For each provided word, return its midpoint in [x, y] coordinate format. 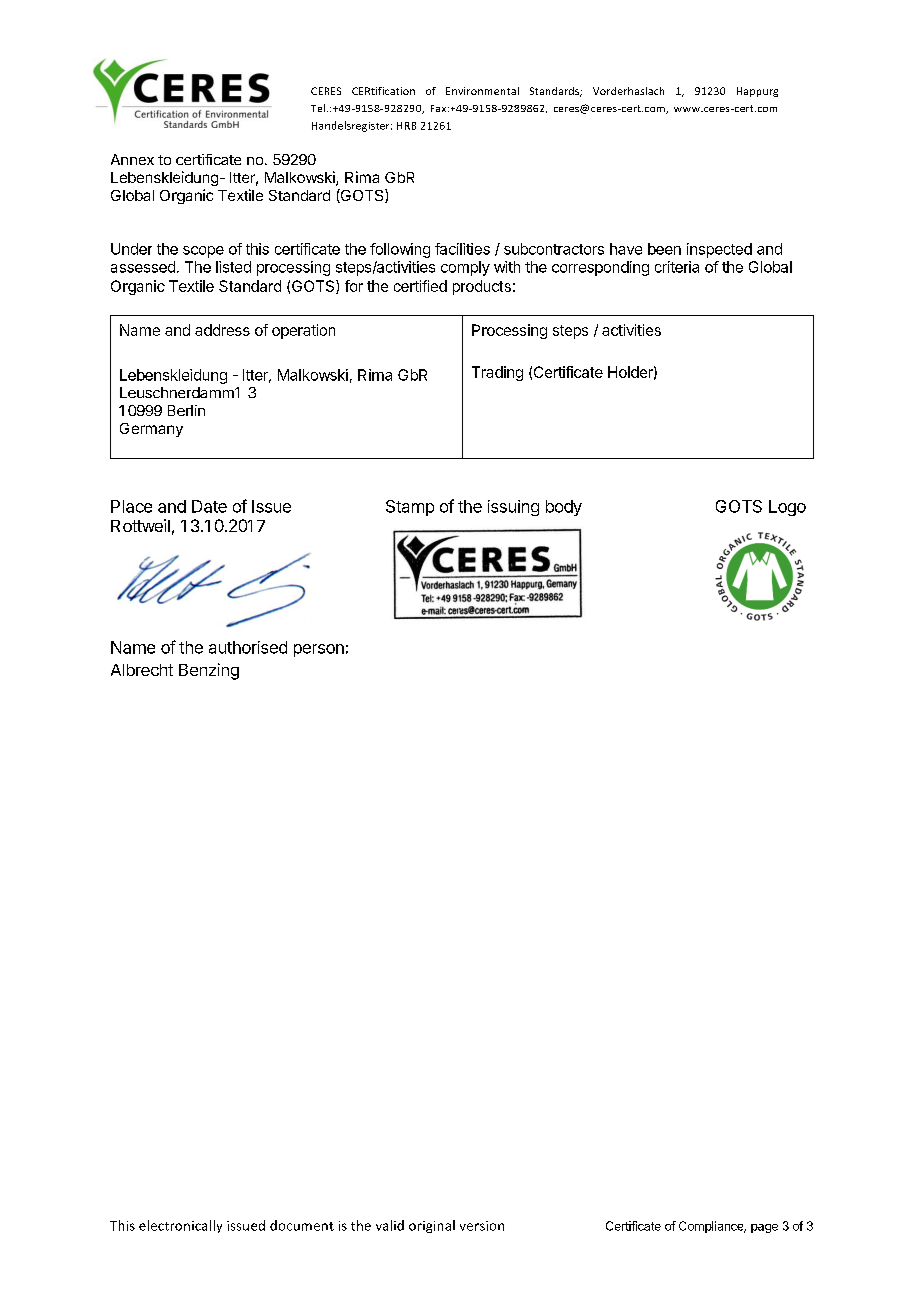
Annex [132, 159]
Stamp [410, 508]
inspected [719, 250]
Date [209, 506]
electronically [180, 1226]
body [564, 508]
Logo [787, 508]
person [319, 650]
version [482, 1226]
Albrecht [142, 670]
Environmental [482, 91]
